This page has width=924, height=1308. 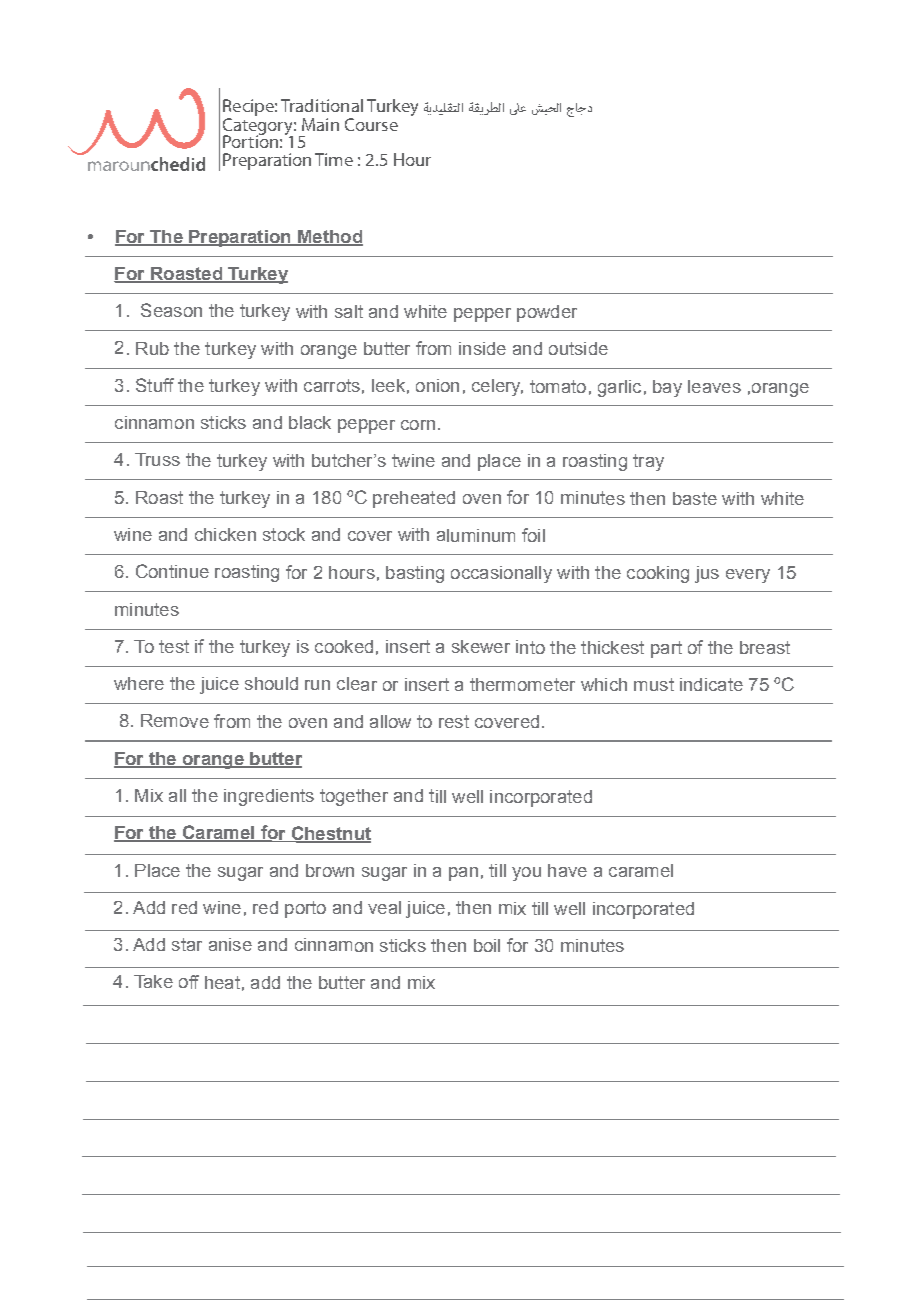 I want to click on should, so click(x=271, y=683).
